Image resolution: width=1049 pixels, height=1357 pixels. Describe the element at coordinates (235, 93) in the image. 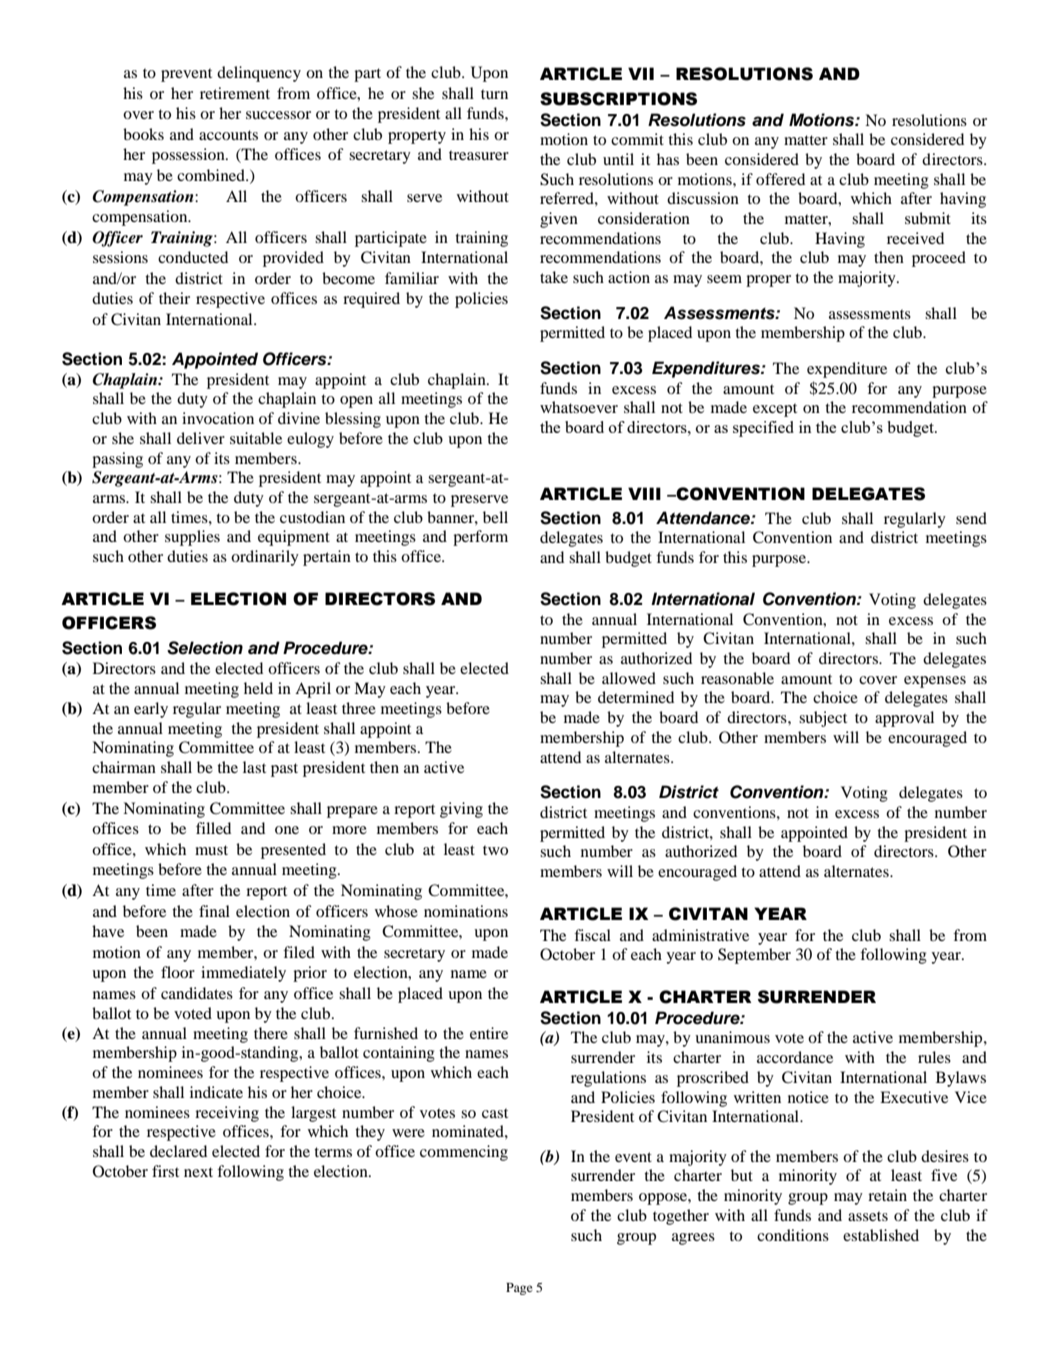

I see `retirement` at that location.
